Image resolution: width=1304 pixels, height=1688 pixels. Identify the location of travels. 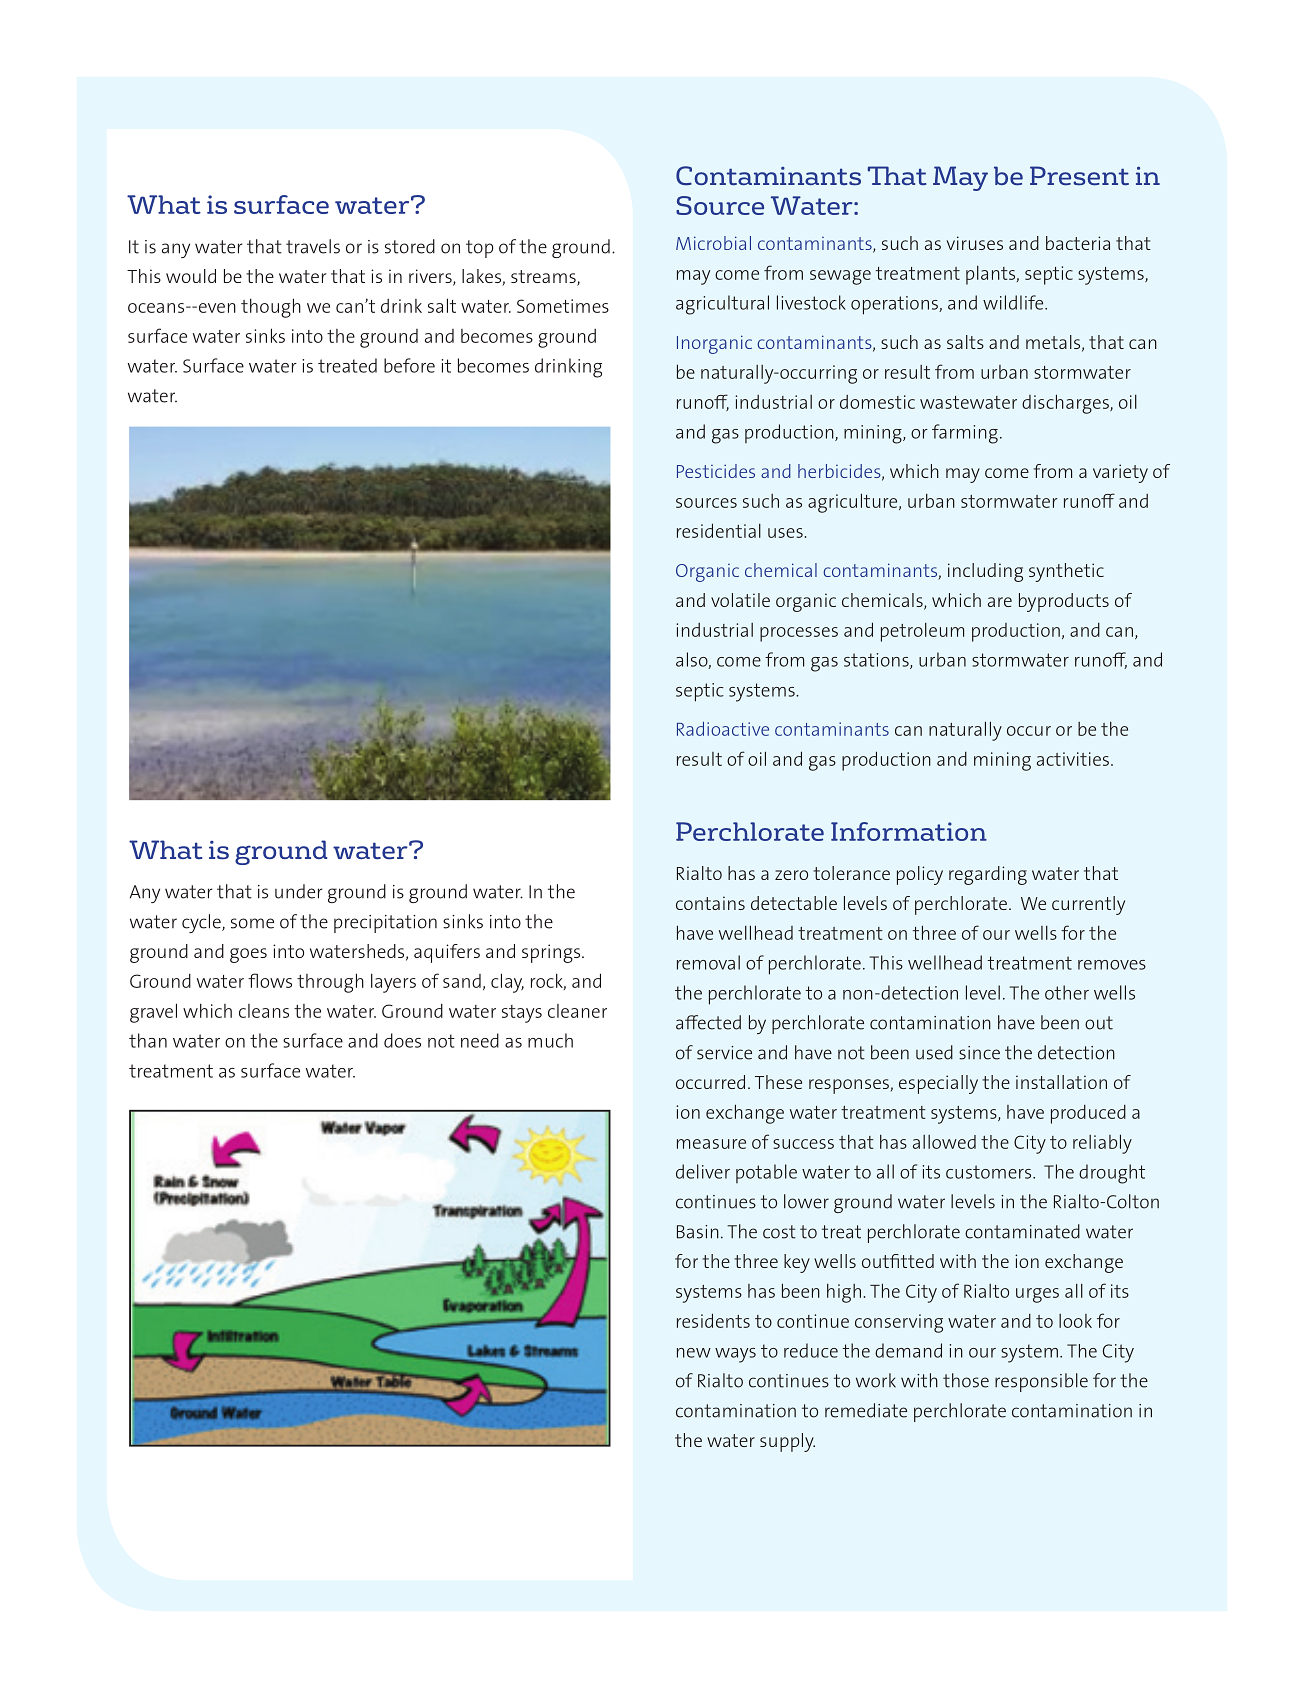
(313, 246).
